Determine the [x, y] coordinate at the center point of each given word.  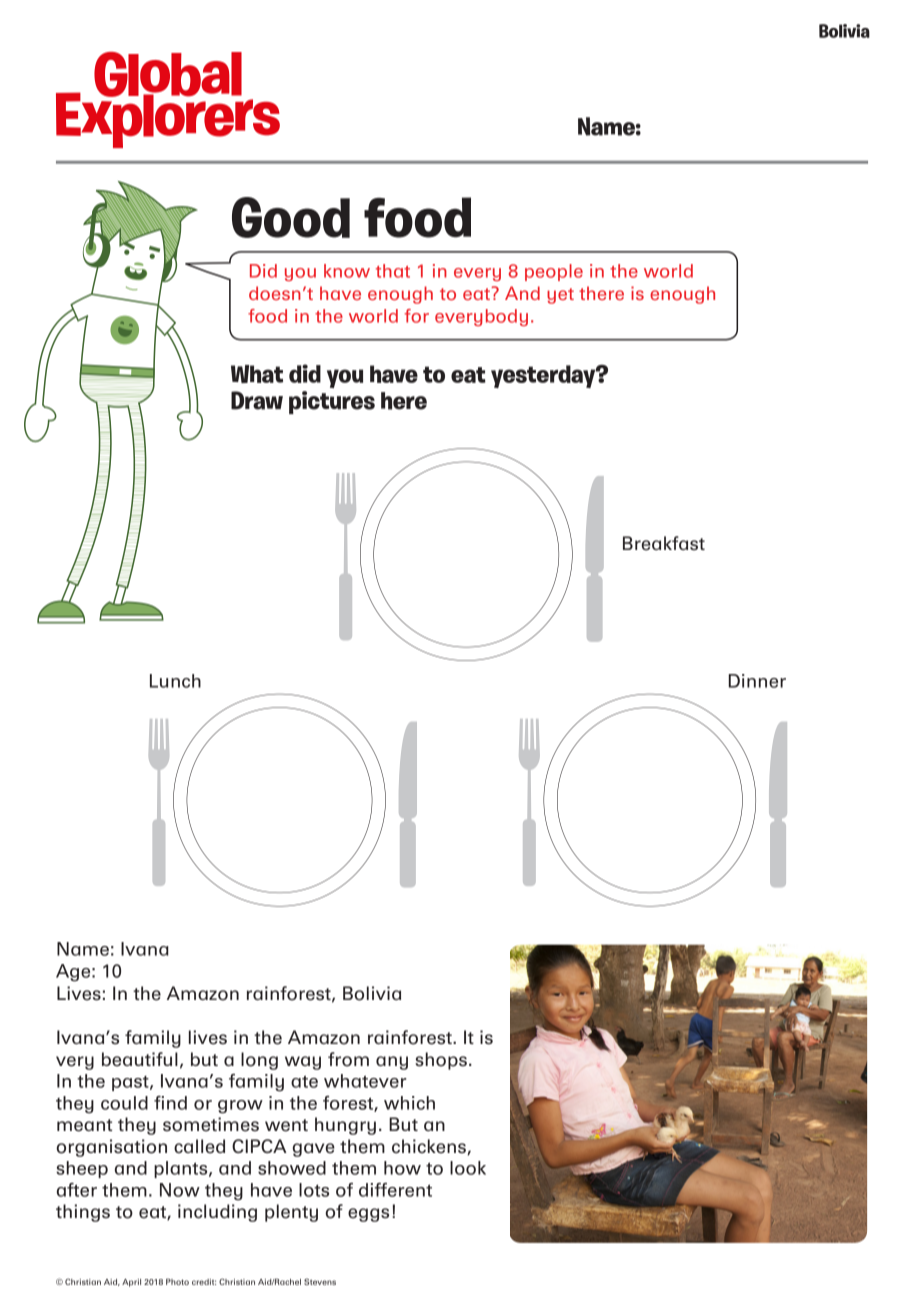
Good [291, 217]
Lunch [175, 681]
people [554, 272]
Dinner [757, 681]
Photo [177, 1282]
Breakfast [664, 543]
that [393, 271]
